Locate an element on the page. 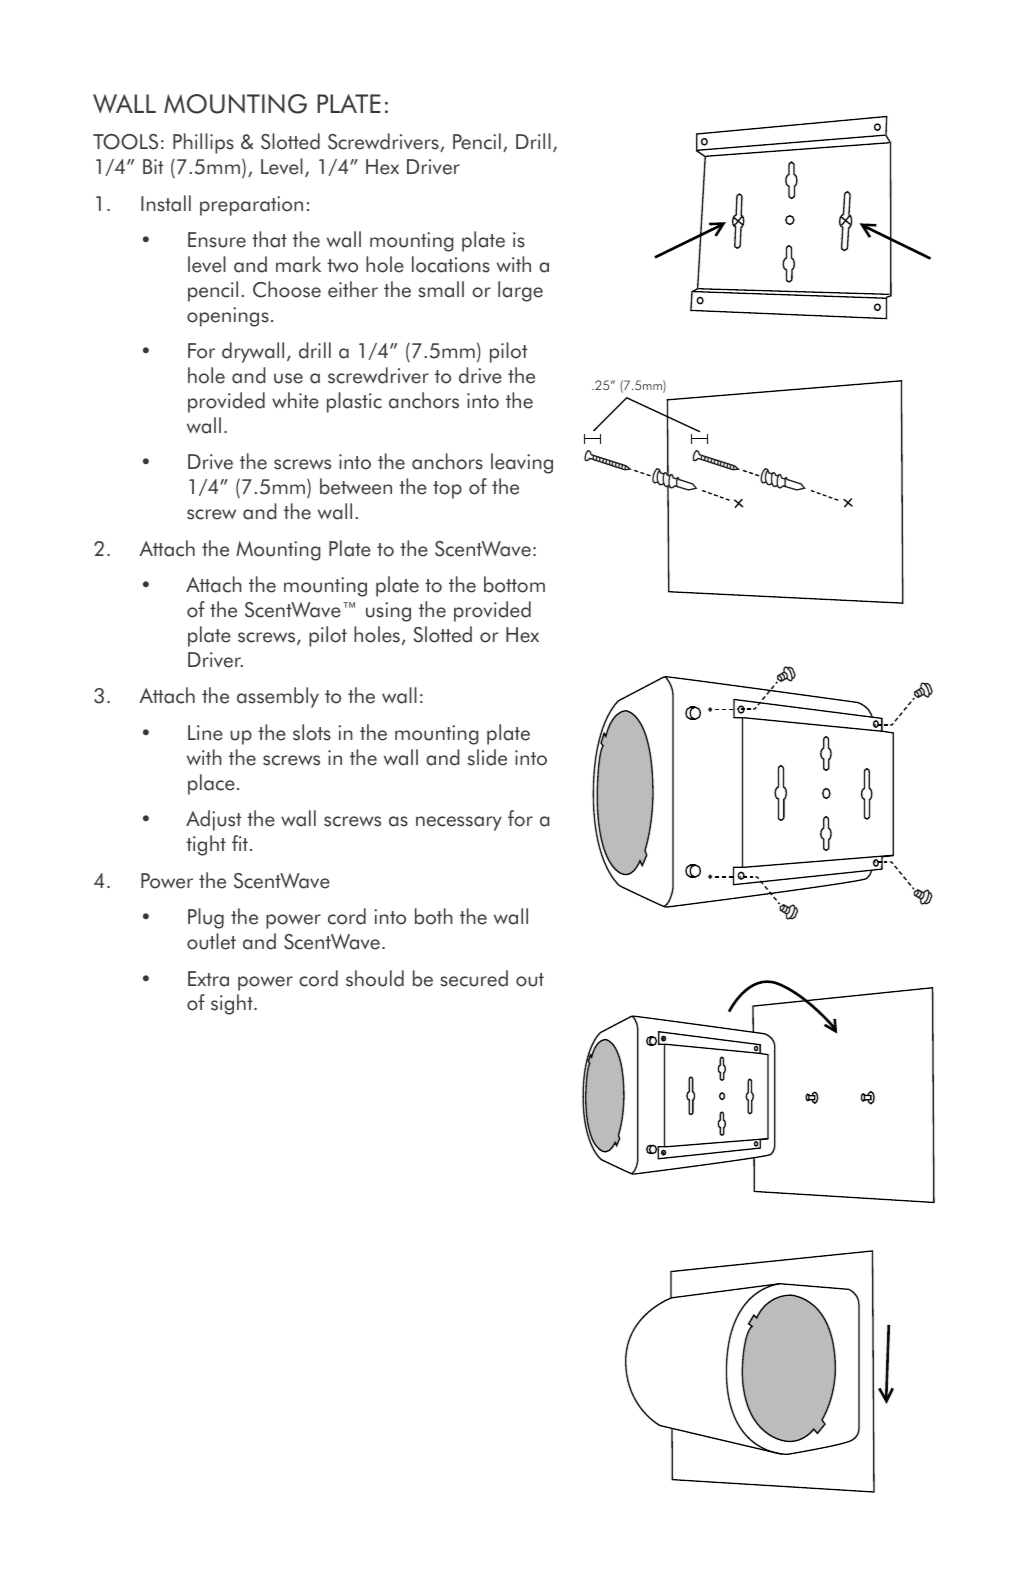  preparation is located at coordinates (251, 206).
